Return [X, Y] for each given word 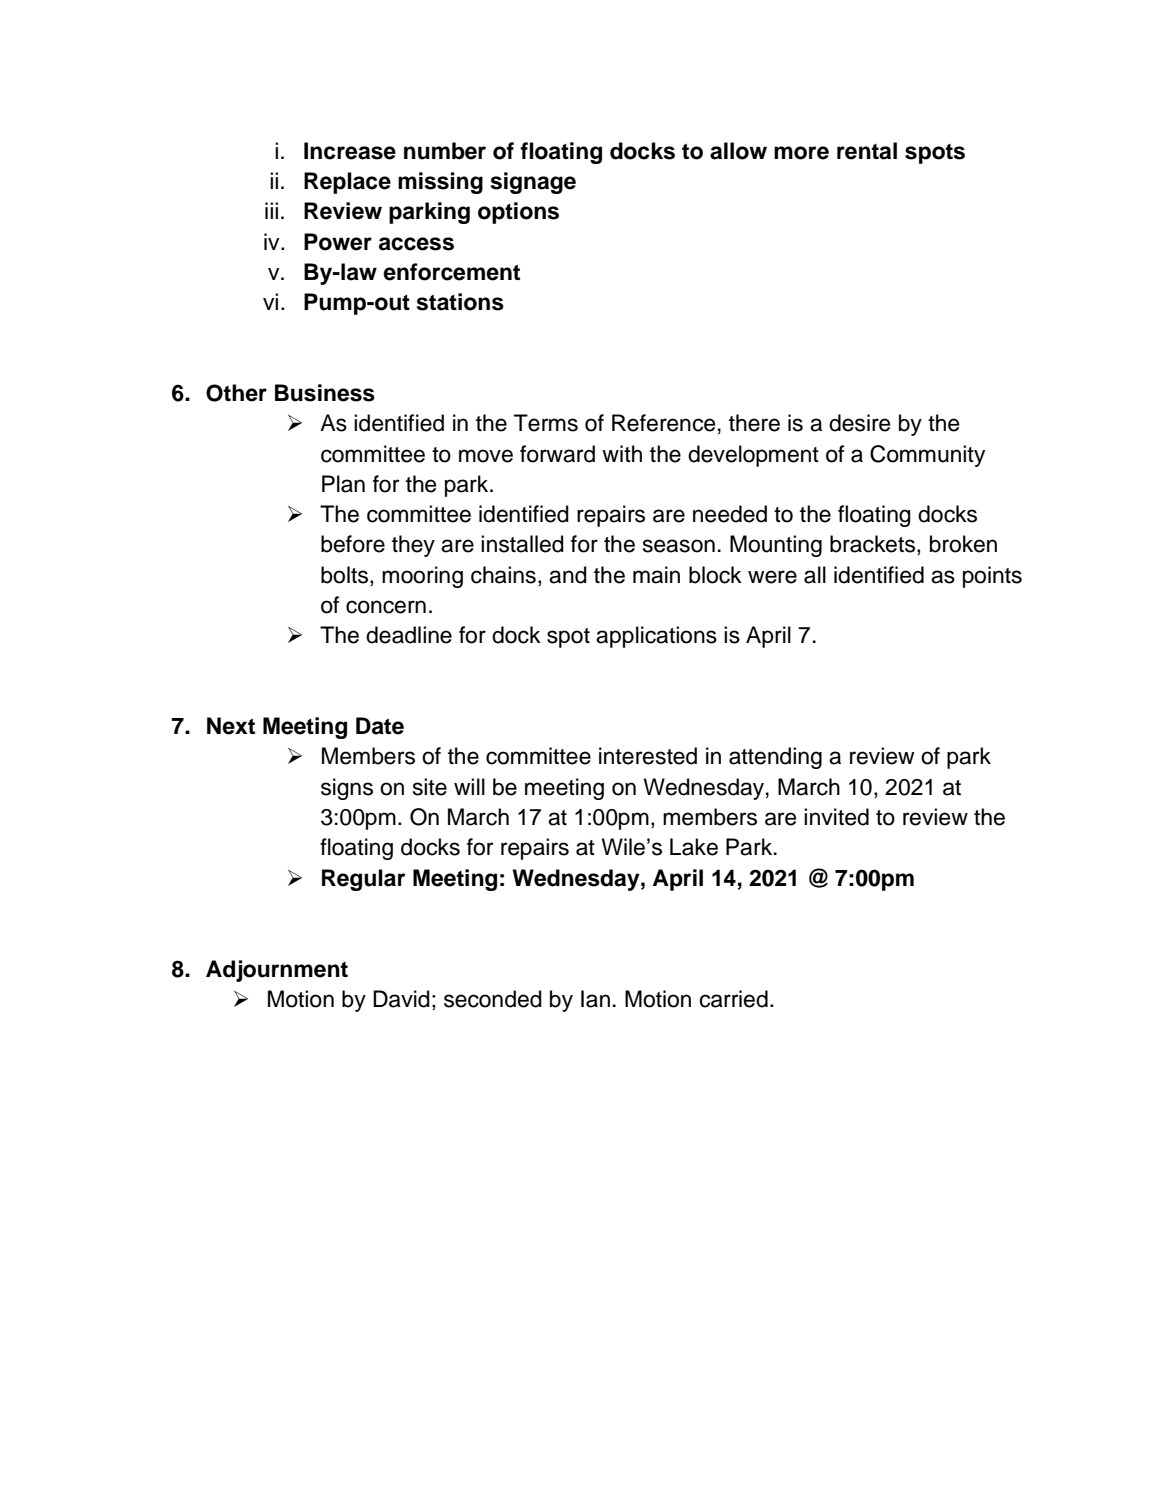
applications [656, 637]
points [992, 577]
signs [347, 789]
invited [836, 817]
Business [325, 393]
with [622, 453]
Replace [347, 183]
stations [460, 302]
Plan [343, 484]
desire [859, 423]
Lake [694, 847]
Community [927, 456]
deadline [409, 635]
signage [533, 183]
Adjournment [277, 971]
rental [867, 151]
